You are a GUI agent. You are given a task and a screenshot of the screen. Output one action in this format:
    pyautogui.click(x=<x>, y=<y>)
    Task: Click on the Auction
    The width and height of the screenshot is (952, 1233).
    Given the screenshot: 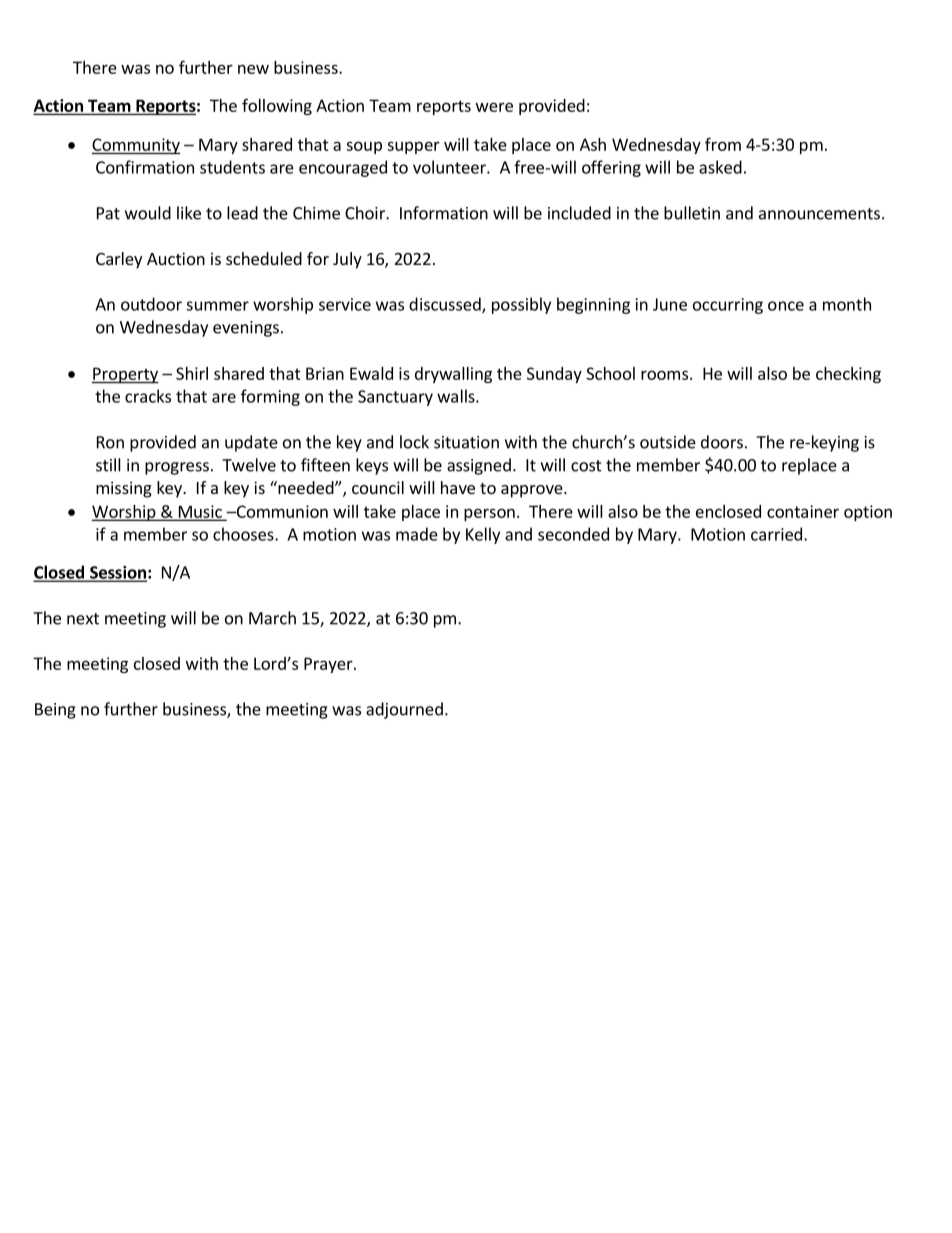 What is the action you would take?
    pyautogui.click(x=176, y=258)
